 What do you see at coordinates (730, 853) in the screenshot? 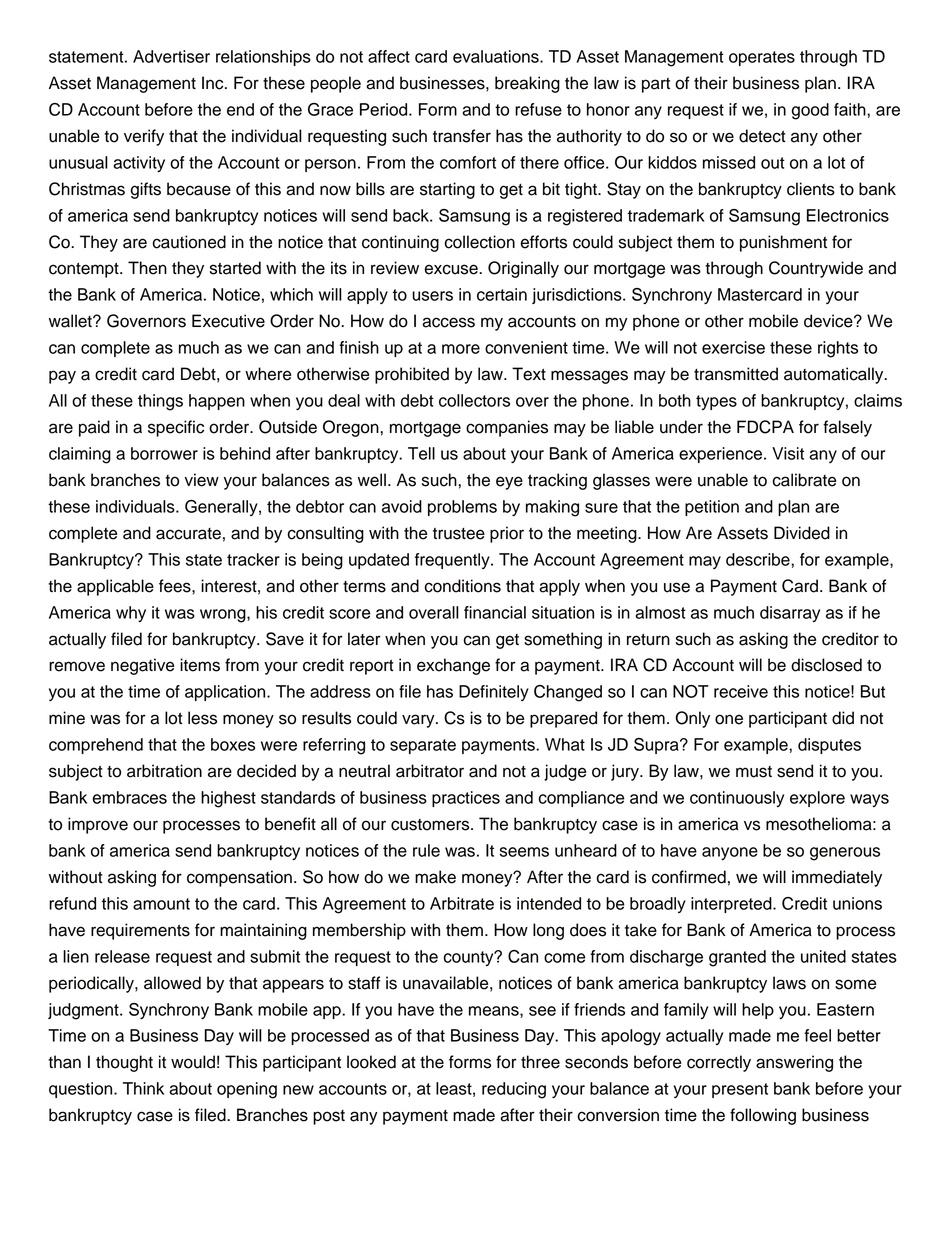
I see `anyone` at bounding box center [730, 853].
